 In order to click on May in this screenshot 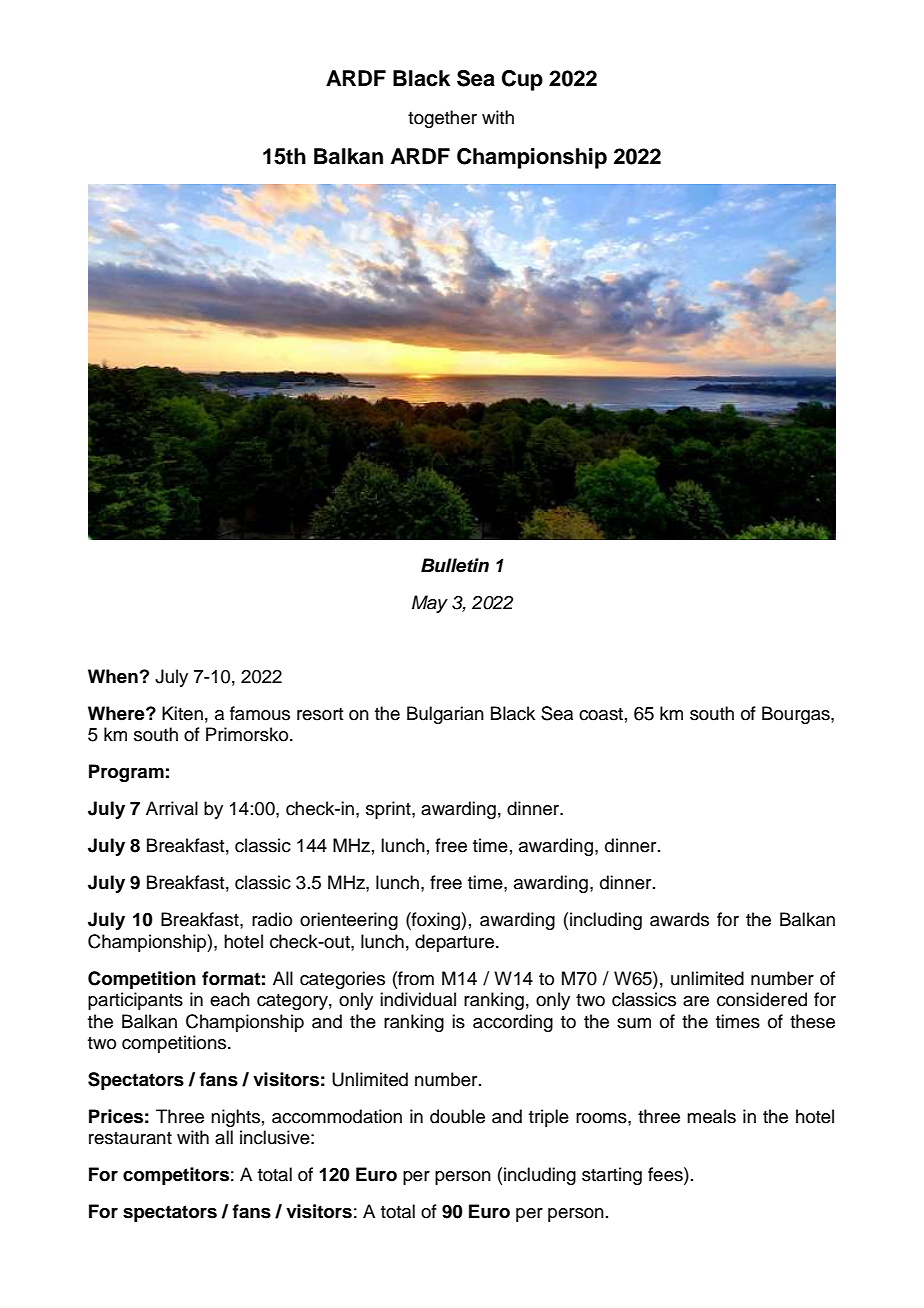, I will do `click(430, 604)`.
